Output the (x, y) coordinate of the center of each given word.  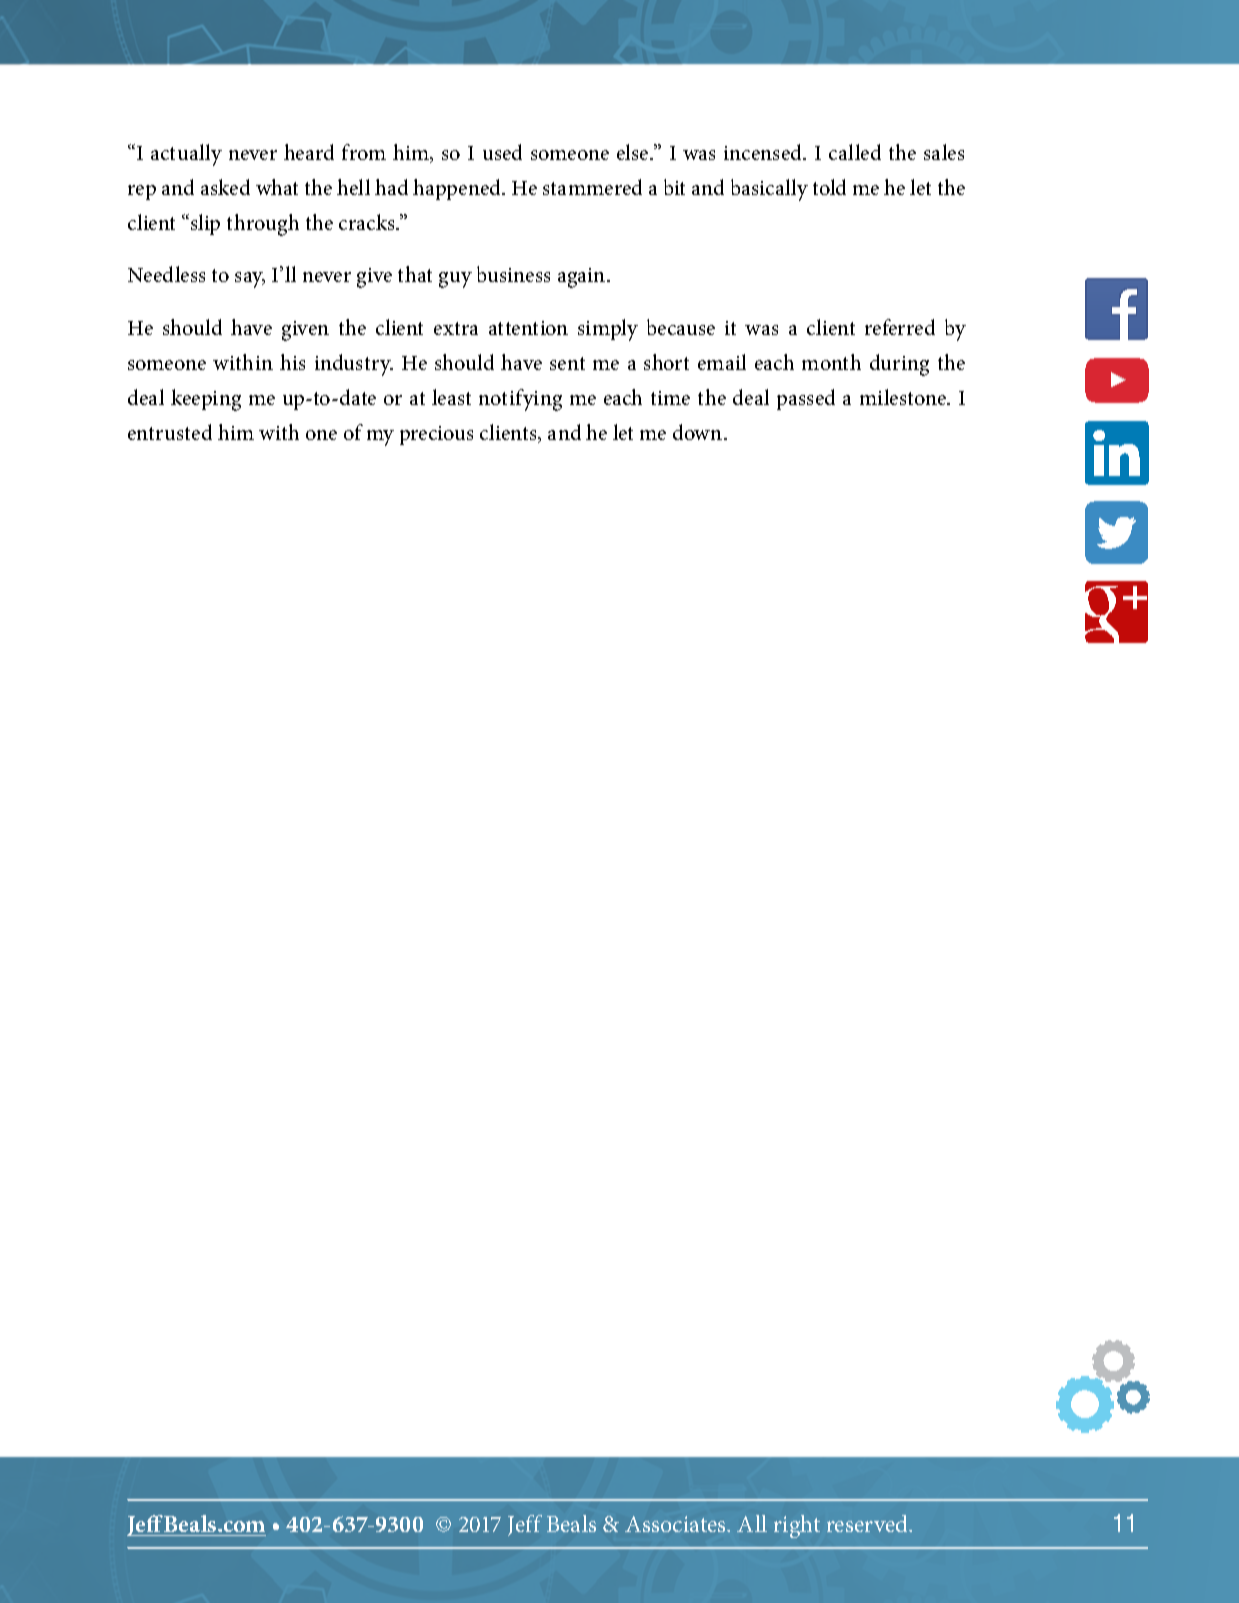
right (797, 1526)
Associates (676, 1524)
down (699, 432)
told (829, 187)
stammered (592, 187)
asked (225, 187)
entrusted (170, 432)
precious (436, 435)
